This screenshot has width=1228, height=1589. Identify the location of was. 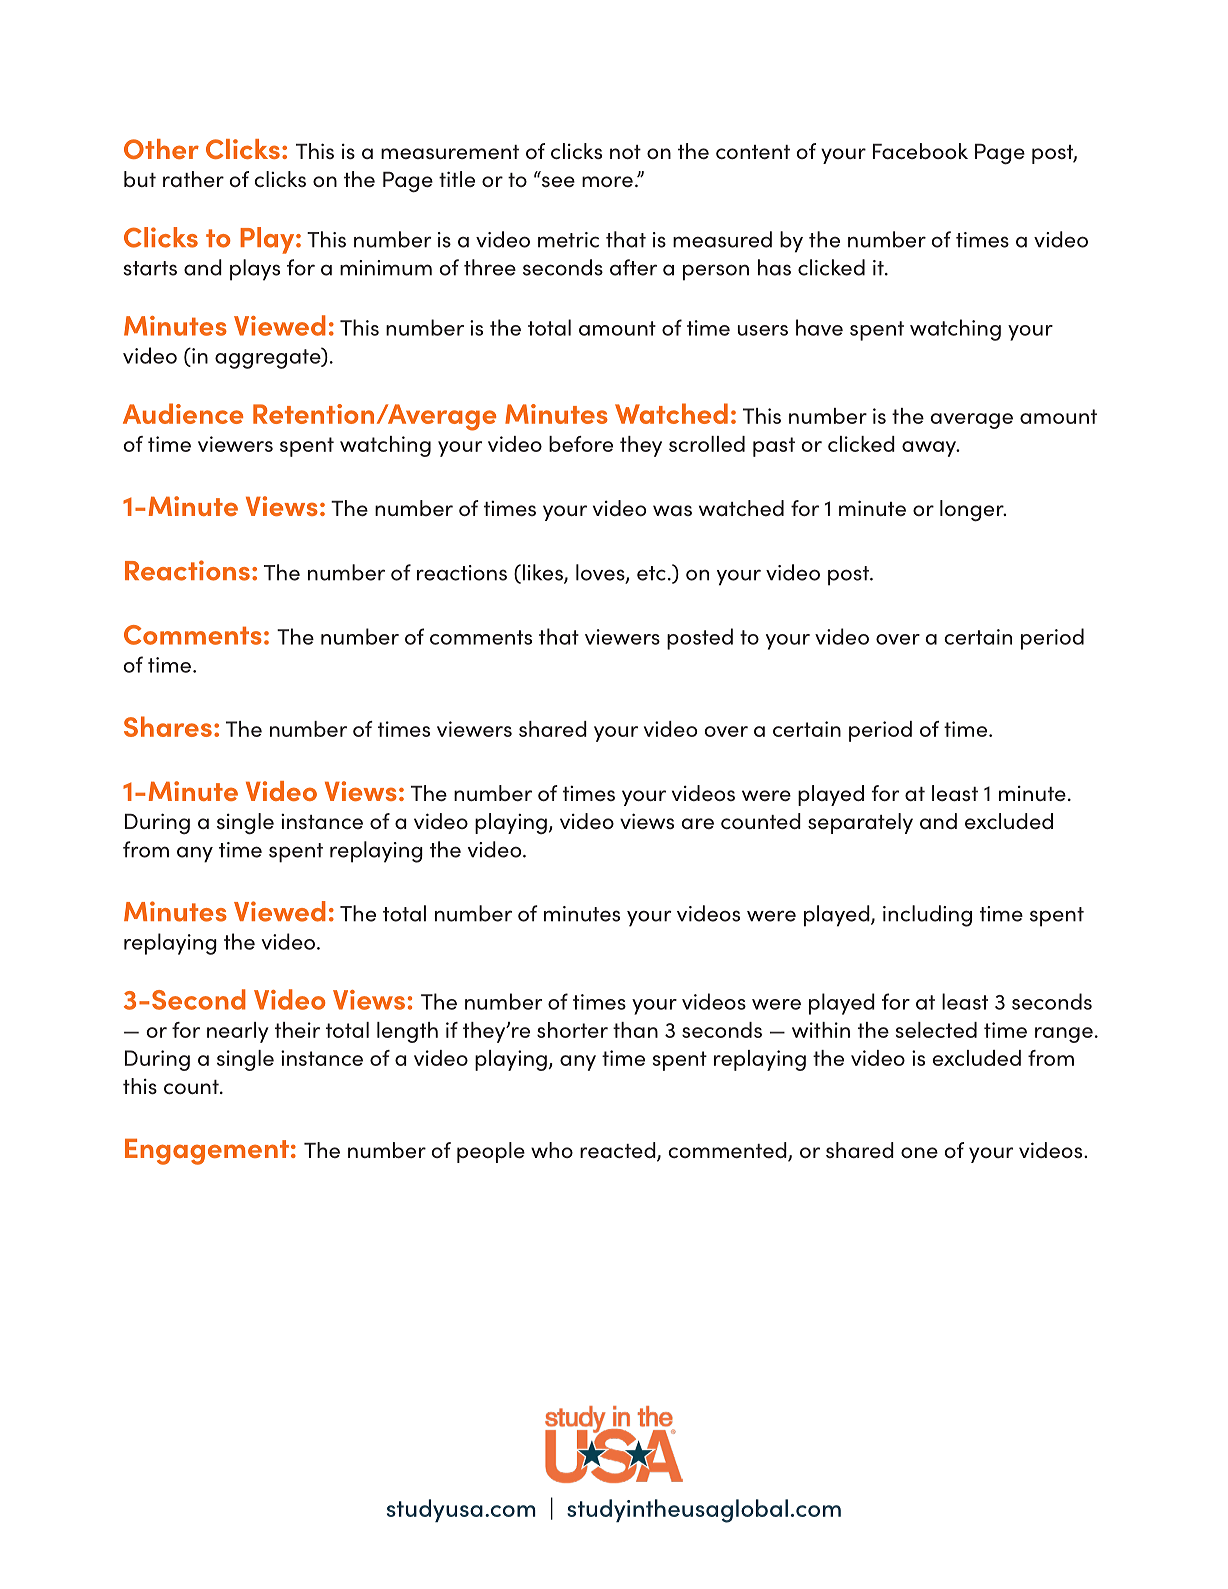
(672, 510).
